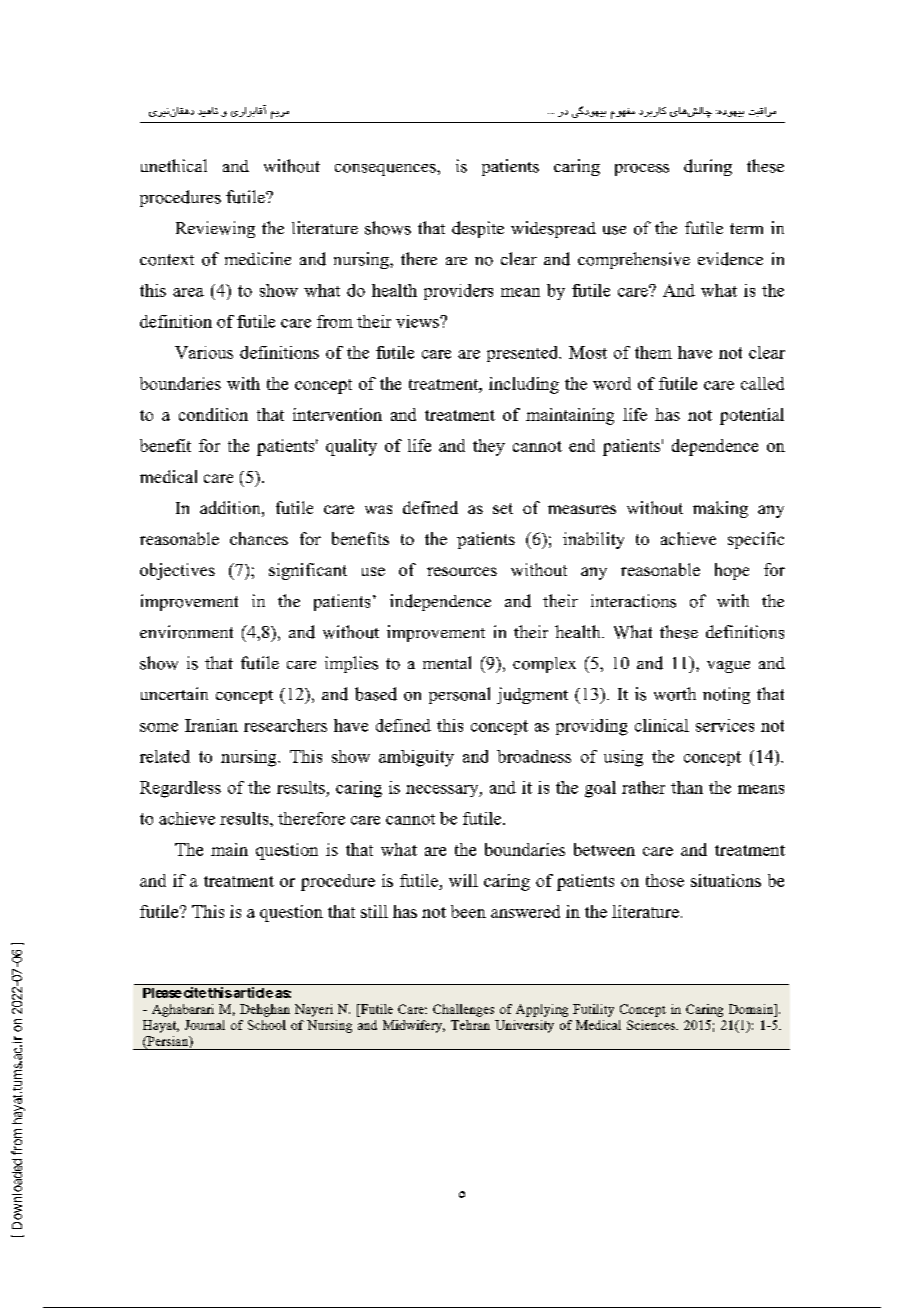 This document has width=924, height=1308. I want to click on despite, so click(478, 229).
